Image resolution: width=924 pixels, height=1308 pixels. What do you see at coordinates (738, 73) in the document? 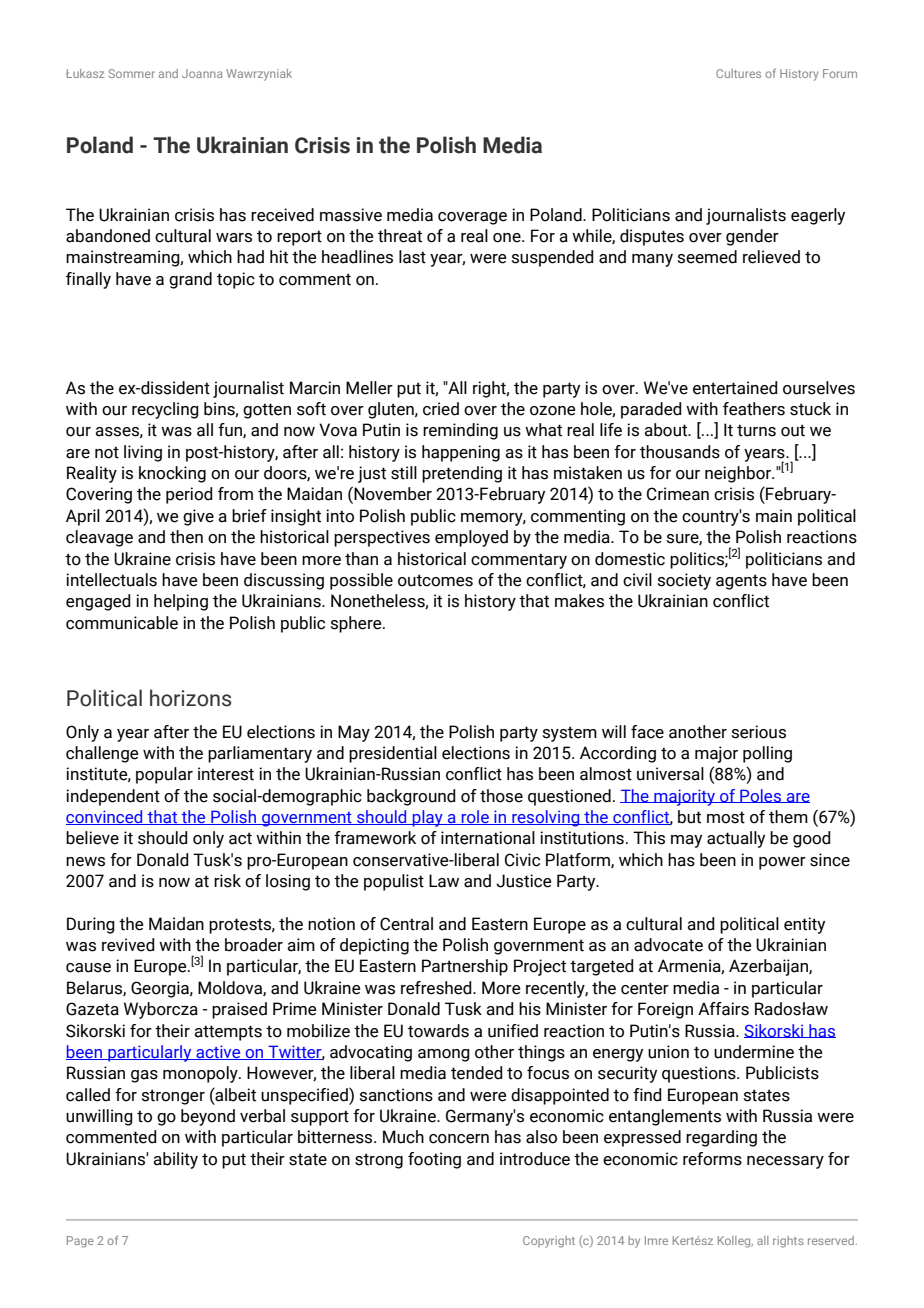
I see `Cultures` at bounding box center [738, 73].
